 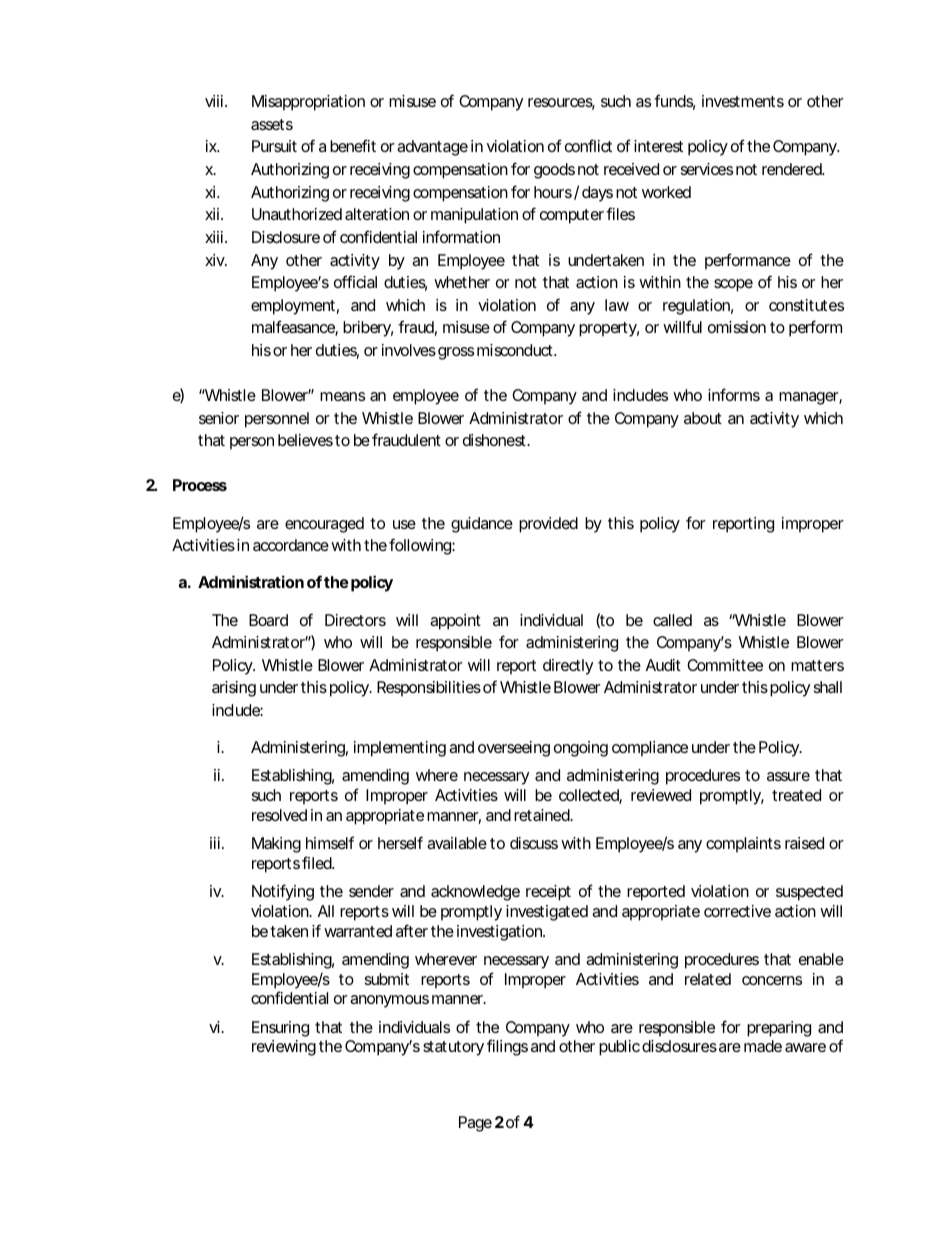 I want to click on Making, so click(x=276, y=845).
